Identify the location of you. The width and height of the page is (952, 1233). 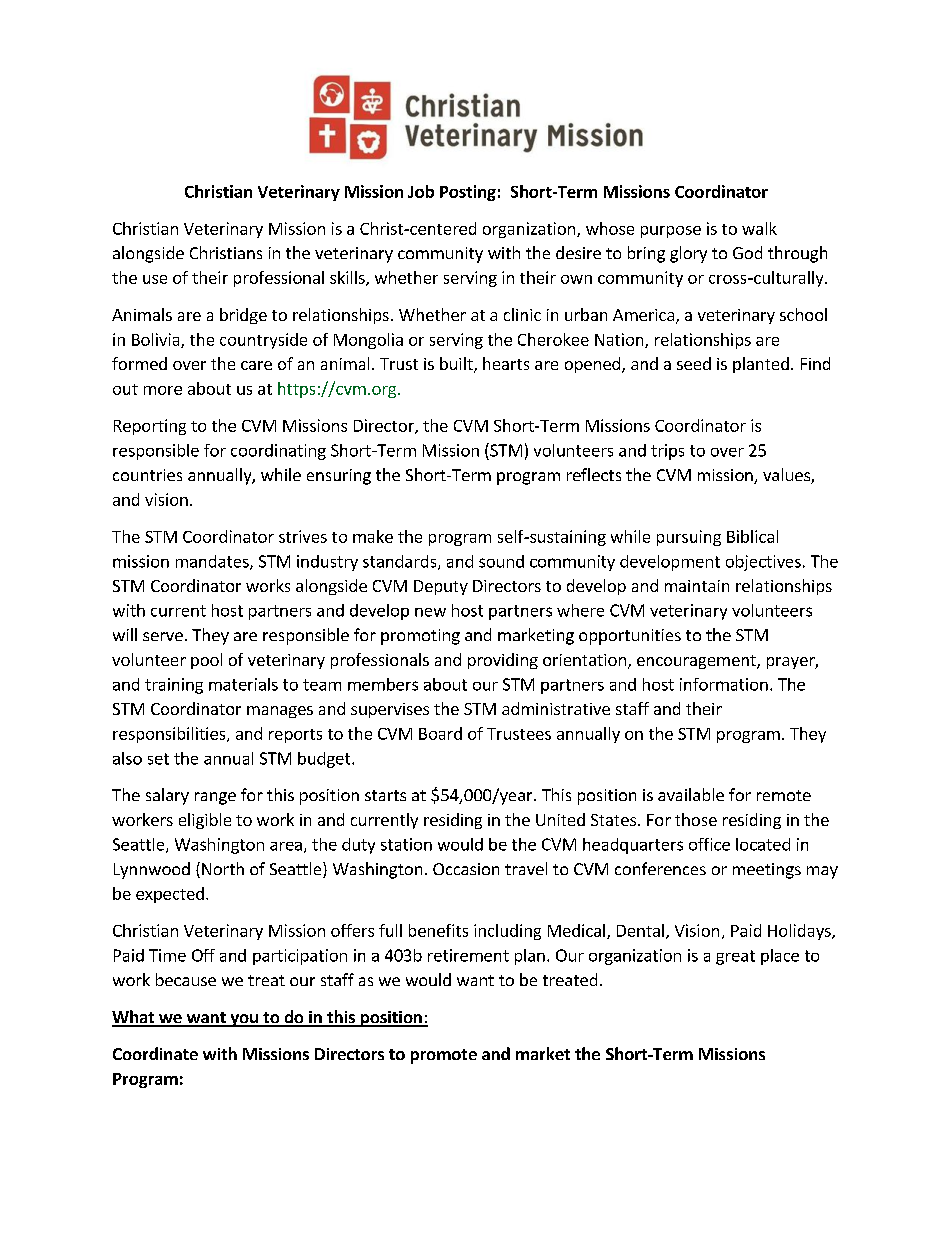
(244, 1020).
